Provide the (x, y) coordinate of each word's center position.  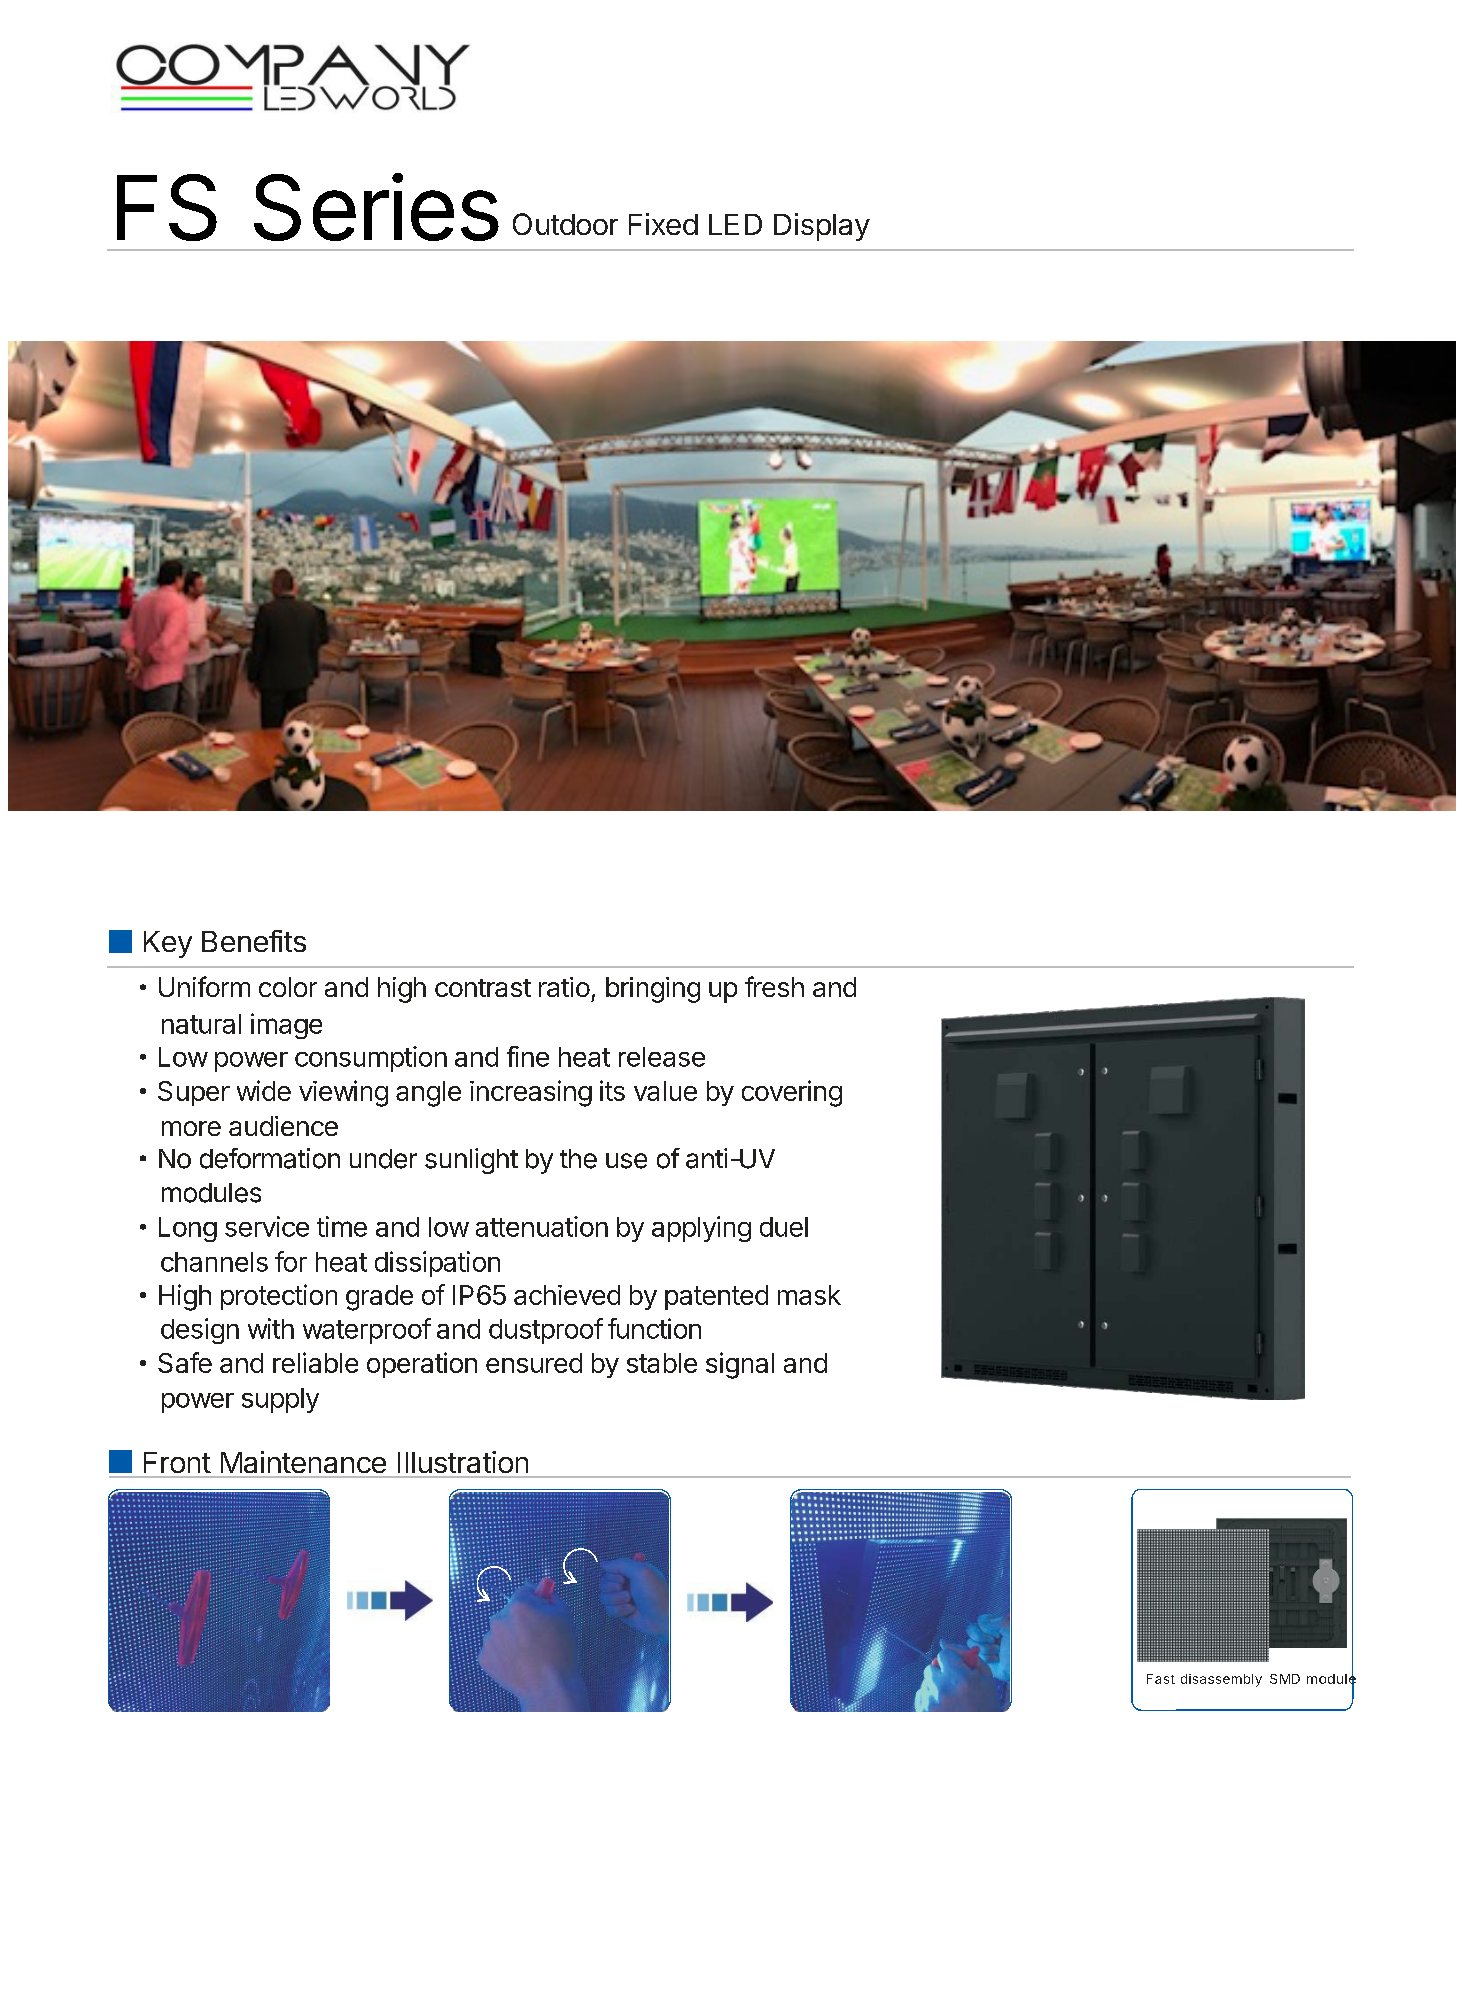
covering (792, 1093)
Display (822, 227)
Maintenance (303, 1462)
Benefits (254, 941)
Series (376, 207)
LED (735, 224)
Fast (1161, 1679)
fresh (774, 986)
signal (740, 1365)
